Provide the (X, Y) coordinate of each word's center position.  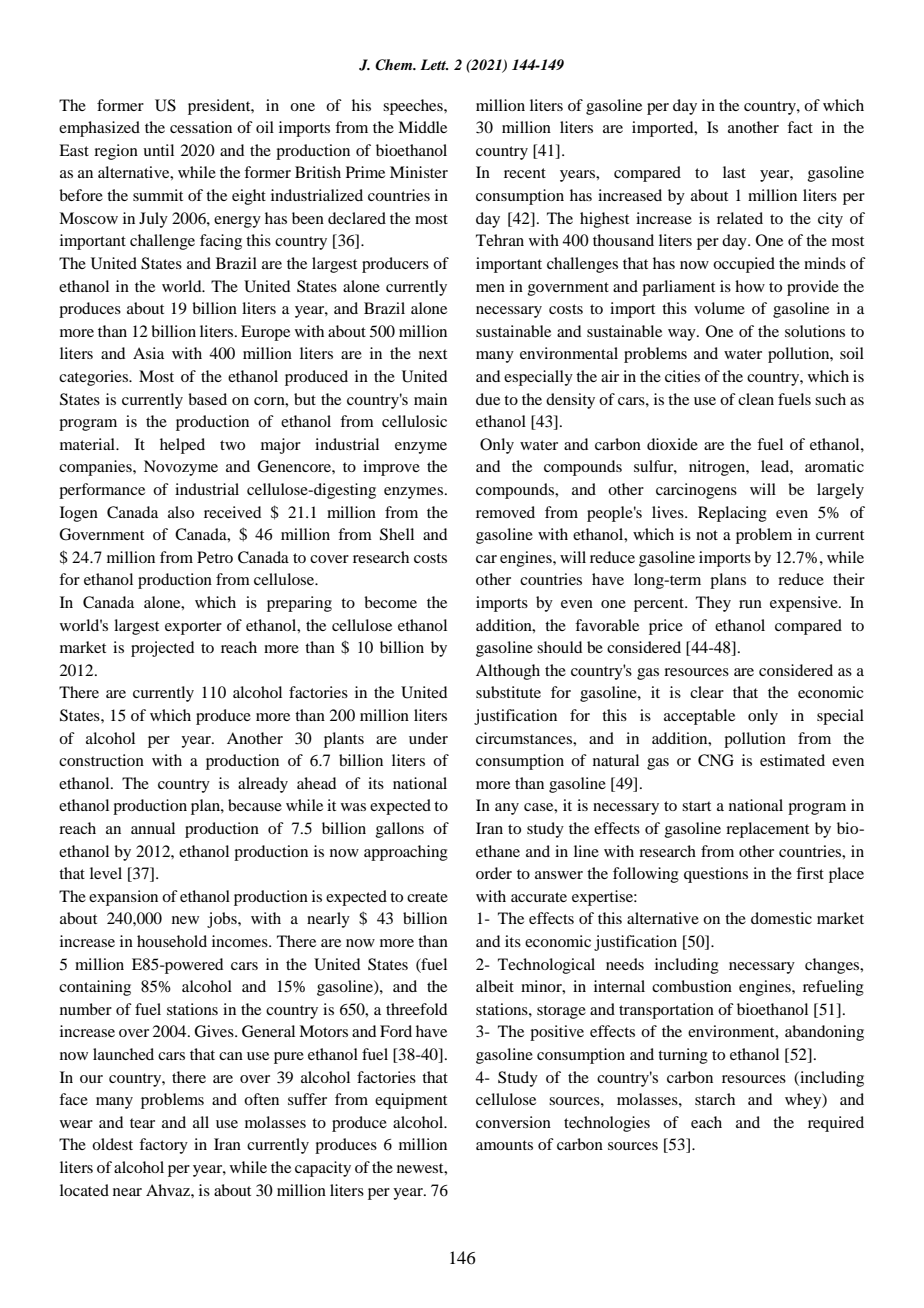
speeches (414, 107)
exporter (193, 628)
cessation (201, 127)
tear (142, 1123)
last (734, 172)
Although (508, 672)
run (750, 604)
